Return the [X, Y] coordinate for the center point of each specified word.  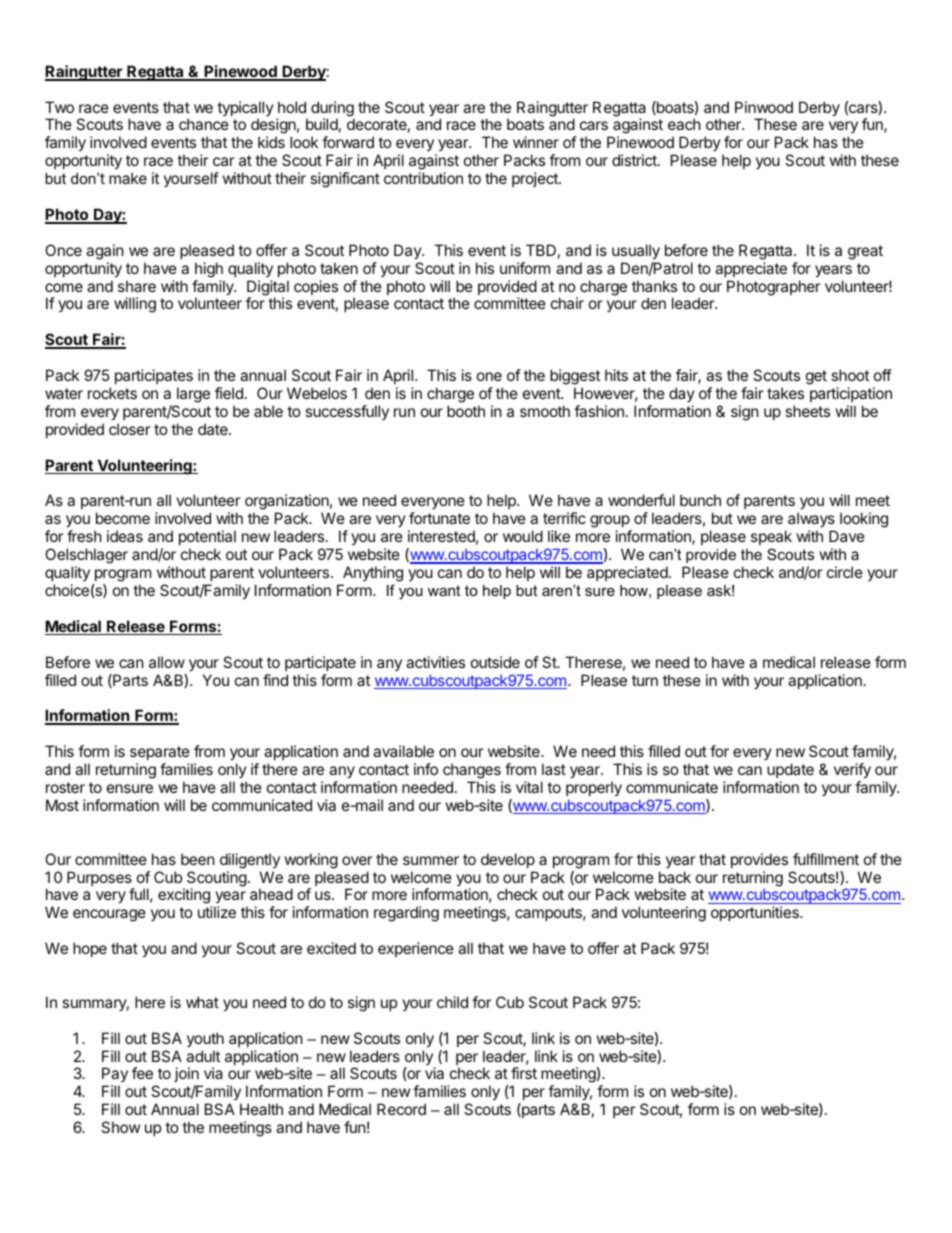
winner [536, 142]
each [684, 124]
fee [142, 1073]
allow [167, 662]
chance [204, 124]
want [444, 590]
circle [845, 572]
